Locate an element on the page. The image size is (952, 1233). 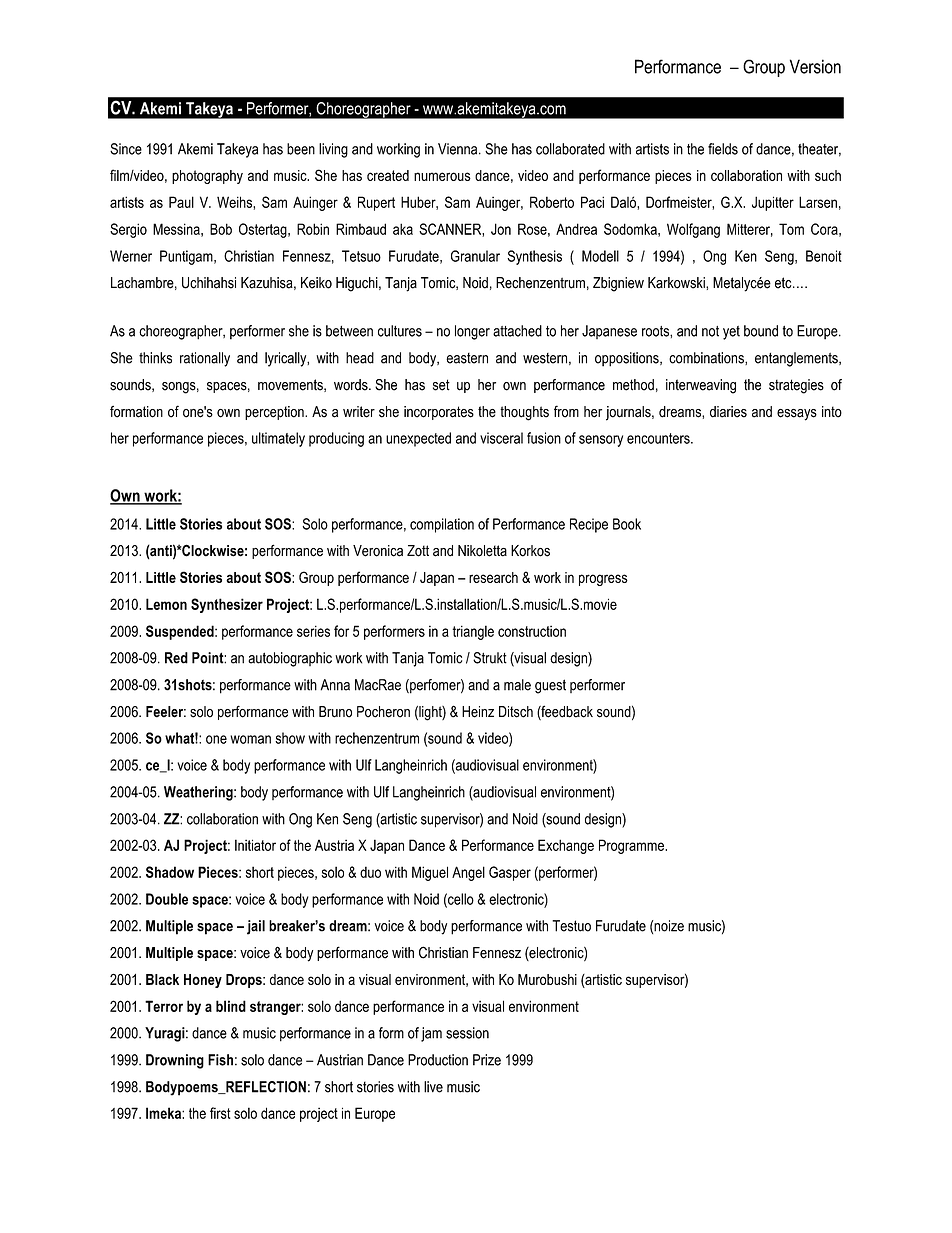
Initiator is located at coordinates (255, 845).
